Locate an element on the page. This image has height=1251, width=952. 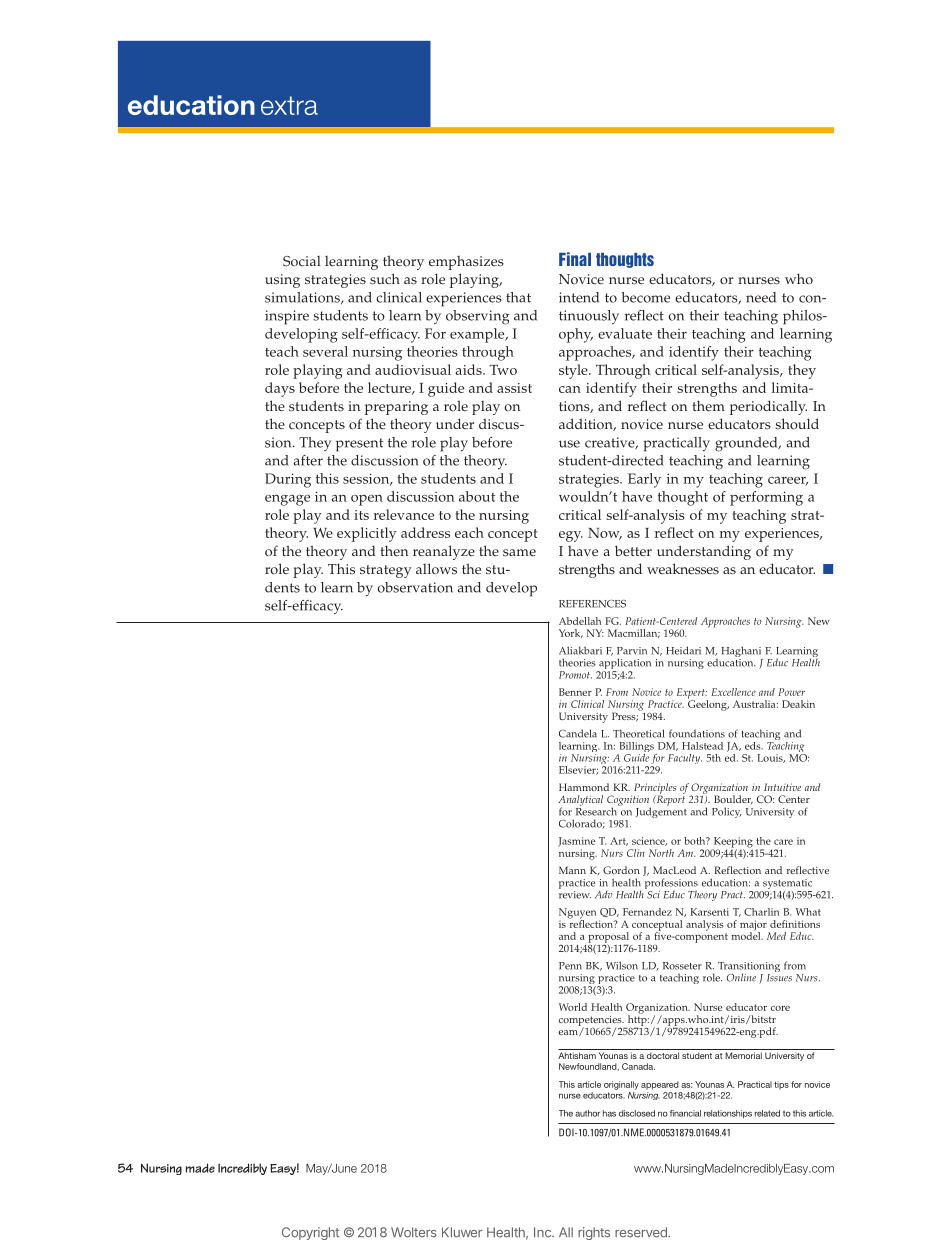
Penn is located at coordinates (570, 966).
